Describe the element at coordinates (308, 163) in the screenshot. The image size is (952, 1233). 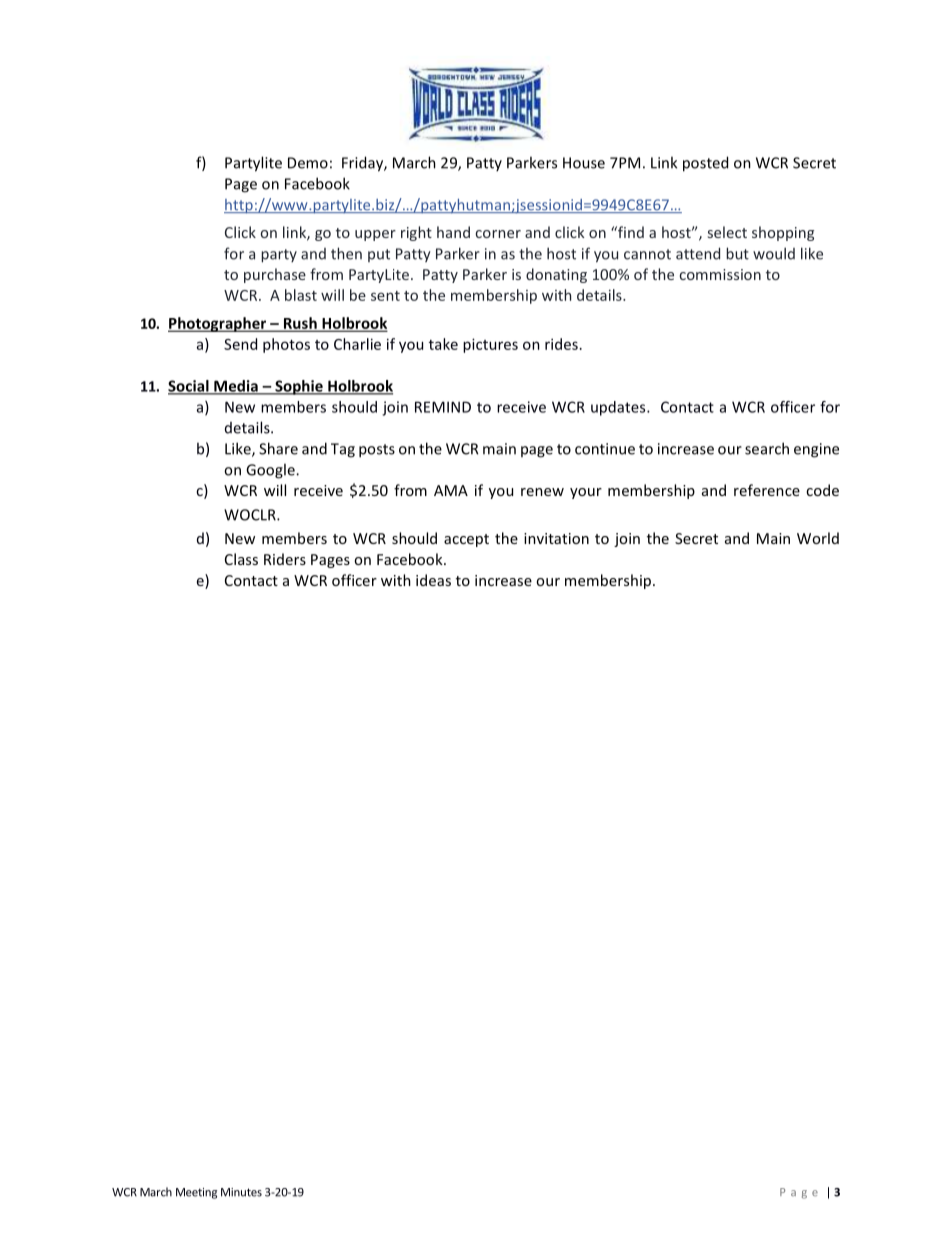
I see `Demo` at that location.
